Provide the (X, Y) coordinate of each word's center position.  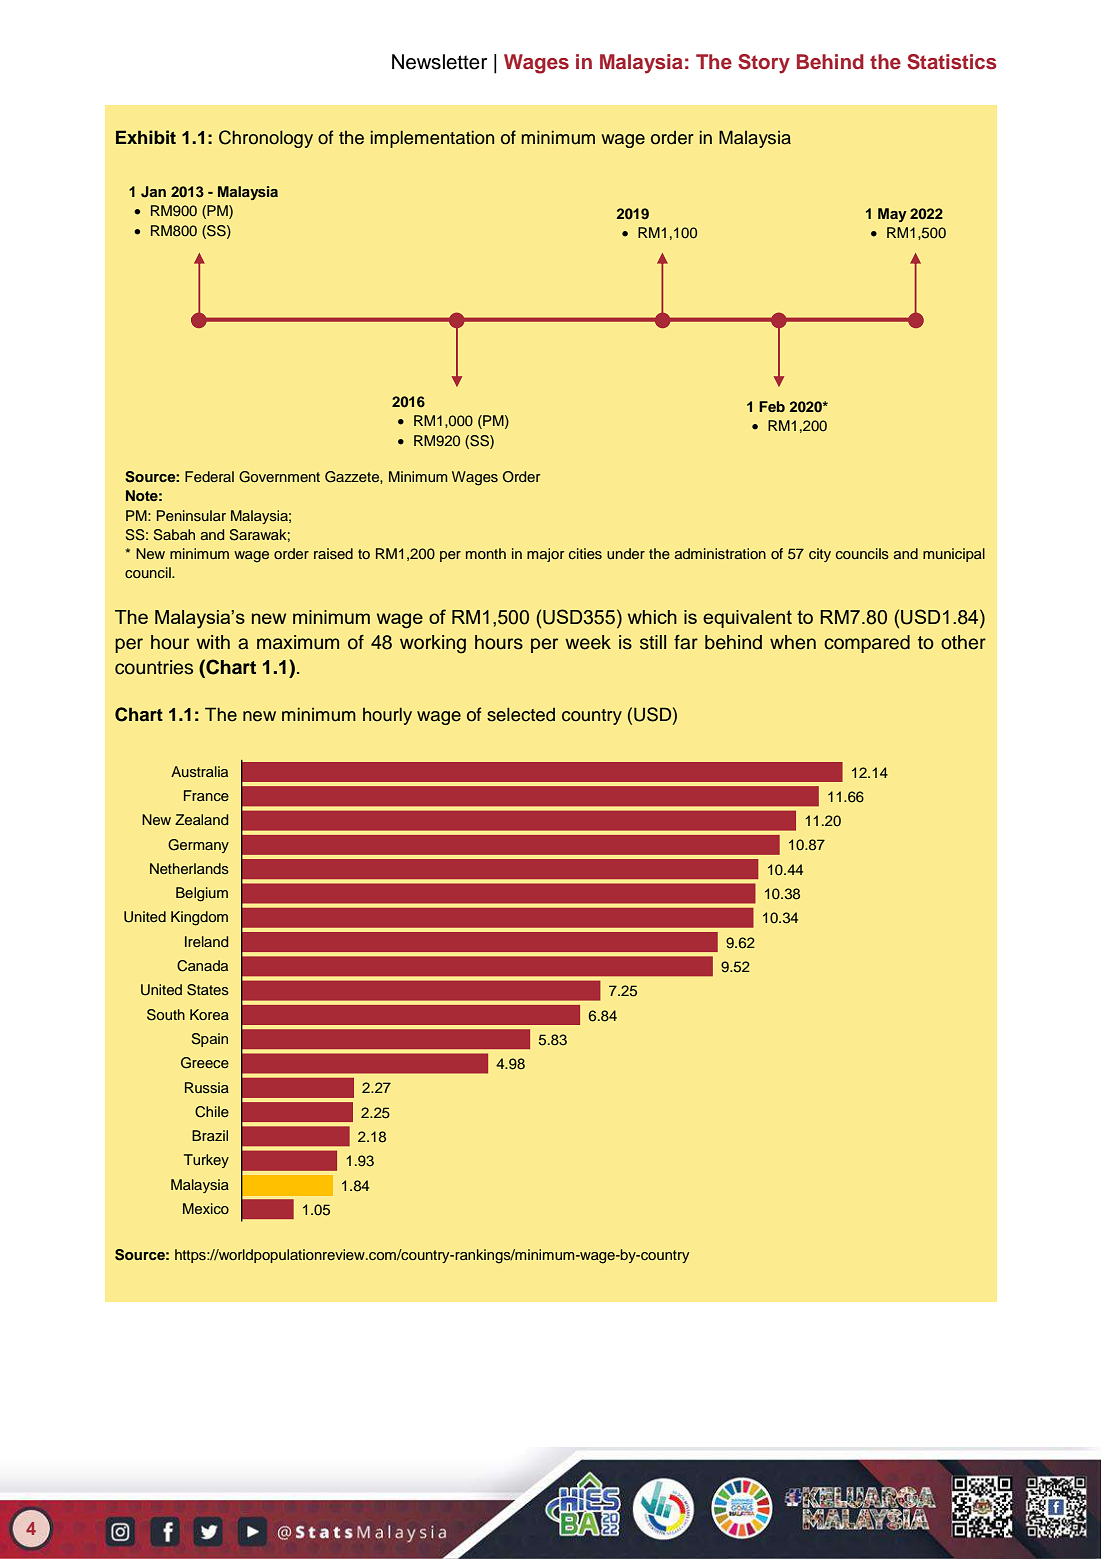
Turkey (206, 1161)
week (588, 642)
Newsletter (439, 62)
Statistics (952, 62)
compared (867, 644)
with (213, 642)
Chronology (266, 139)
